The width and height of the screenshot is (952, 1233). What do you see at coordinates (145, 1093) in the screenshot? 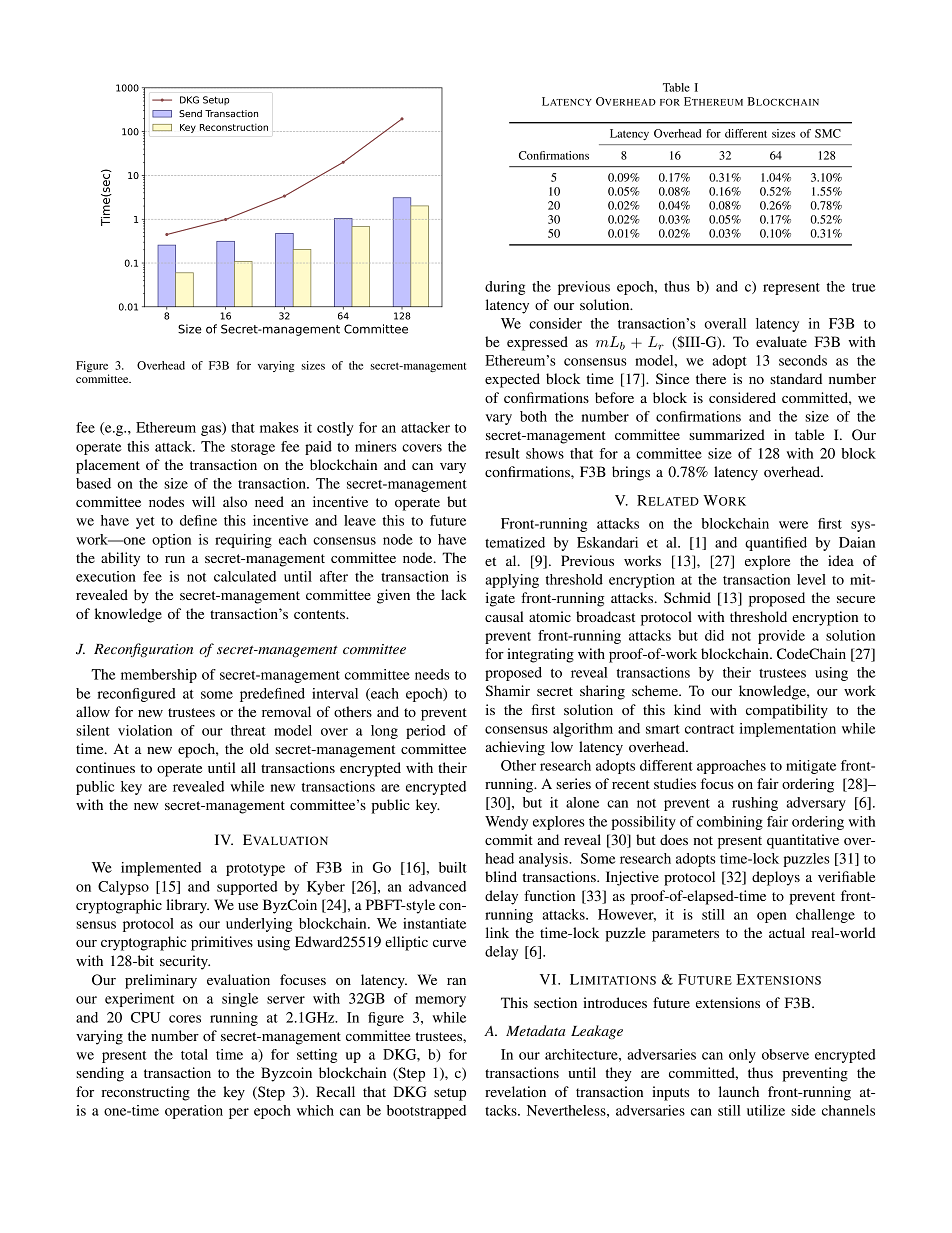
I see `reconstructing` at bounding box center [145, 1093].
